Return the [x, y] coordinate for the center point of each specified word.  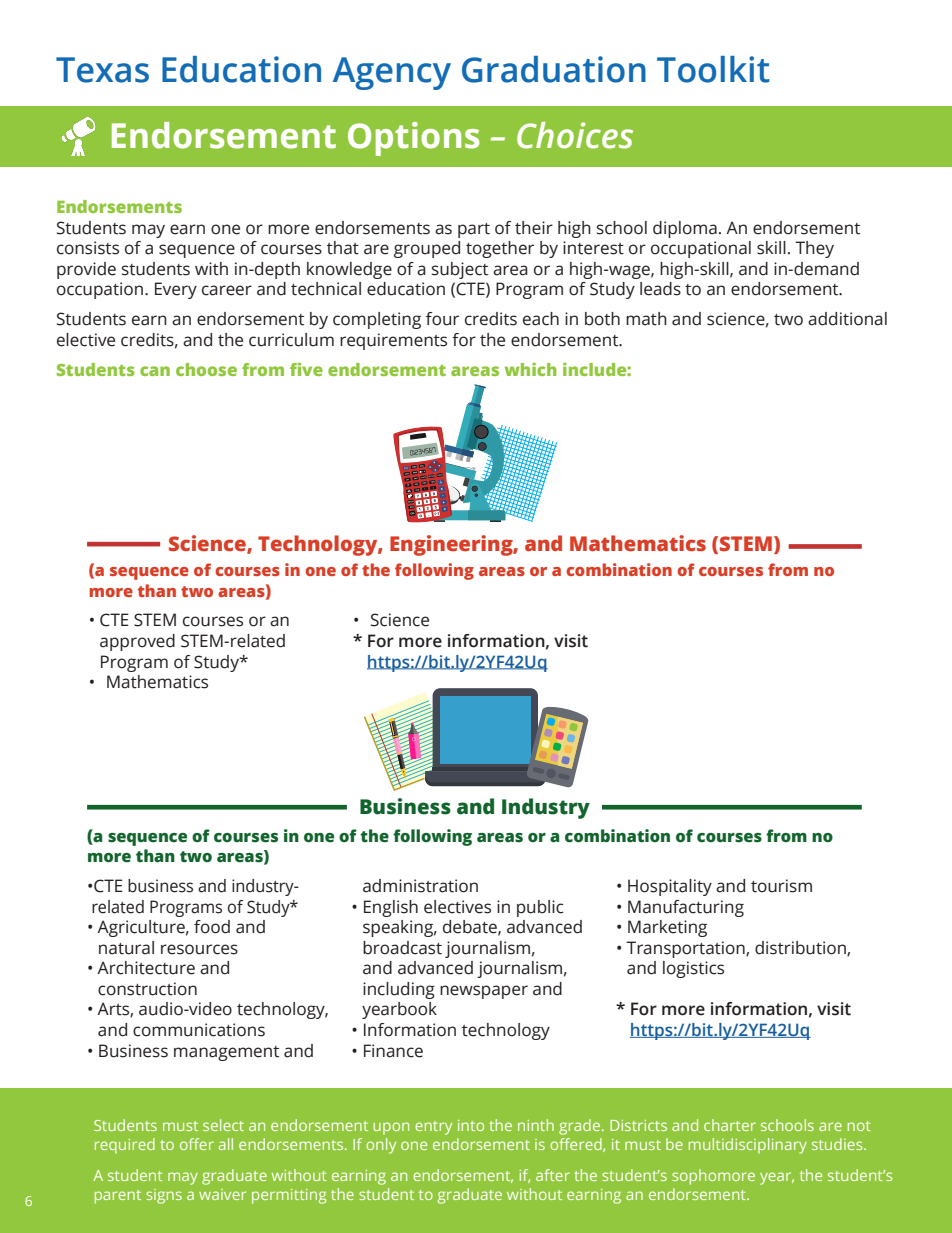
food [212, 927]
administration [420, 886]
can [155, 371]
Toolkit [713, 69]
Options [413, 139]
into [471, 1125]
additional [847, 319]
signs [164, 1196]
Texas [102, 70]
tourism [781, 886]
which [531, 369]
